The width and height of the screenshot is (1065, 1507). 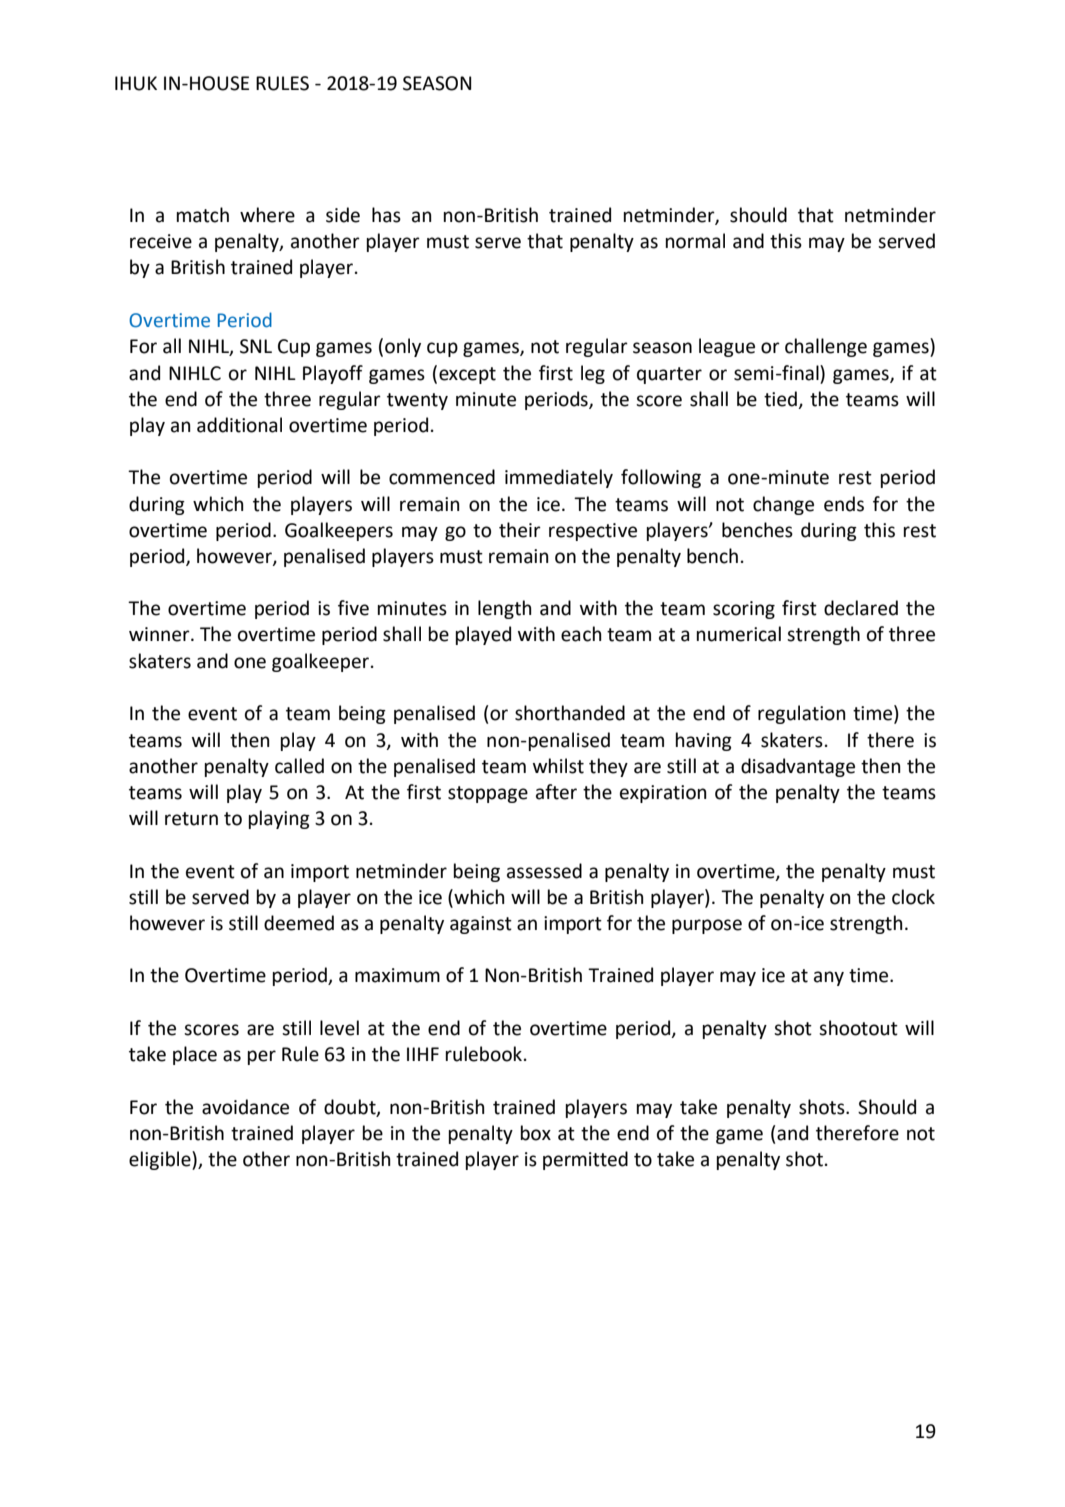 I want to click on has, so click(x=386, y=215).
